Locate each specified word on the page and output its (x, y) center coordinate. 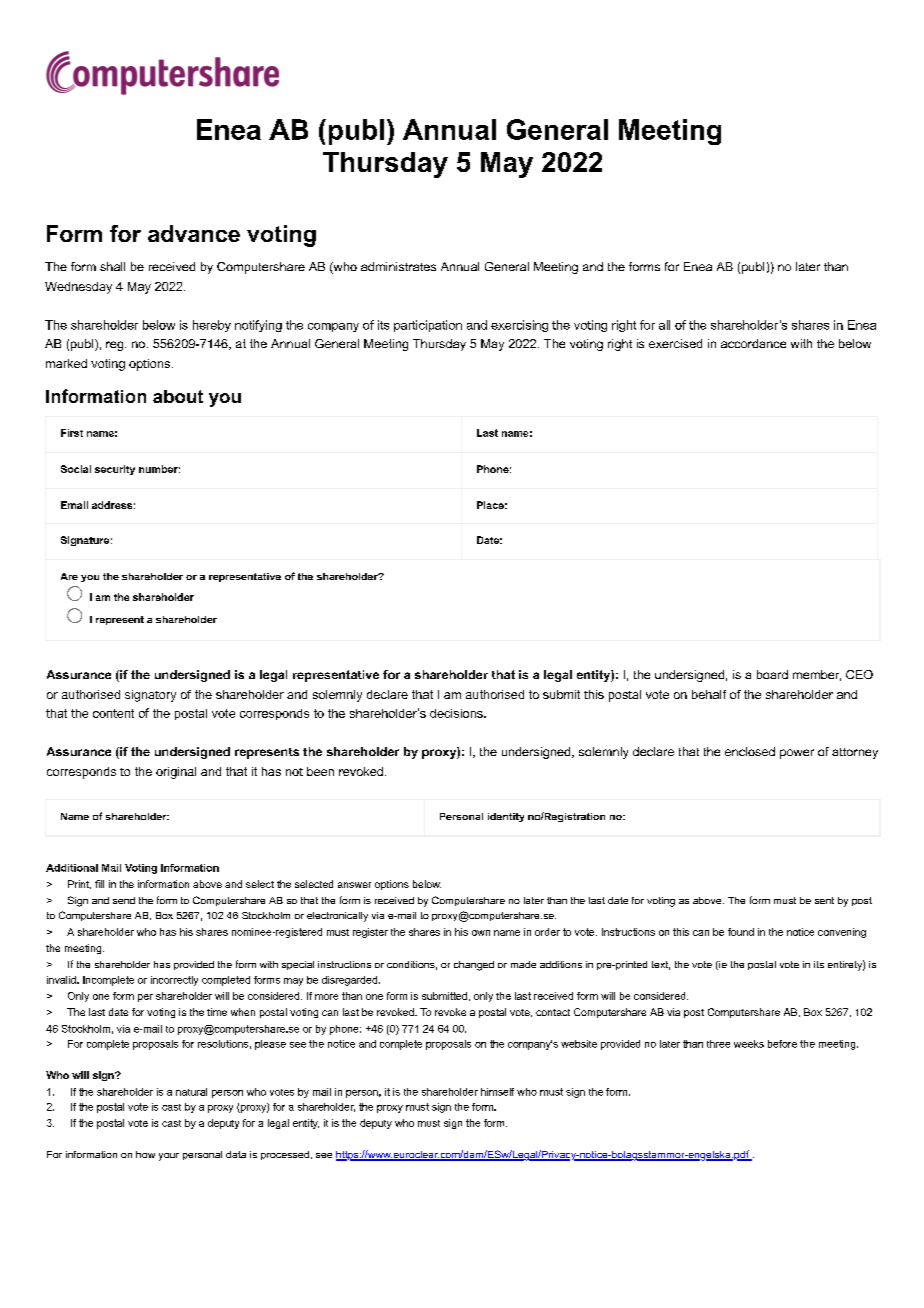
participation (428, 326)
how (145, 1154)
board (772, 674)
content (113, 713)
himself (497, 1092)
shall (112, 266)
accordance (753, 343)
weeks (749, 1044)
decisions (457, 713)
